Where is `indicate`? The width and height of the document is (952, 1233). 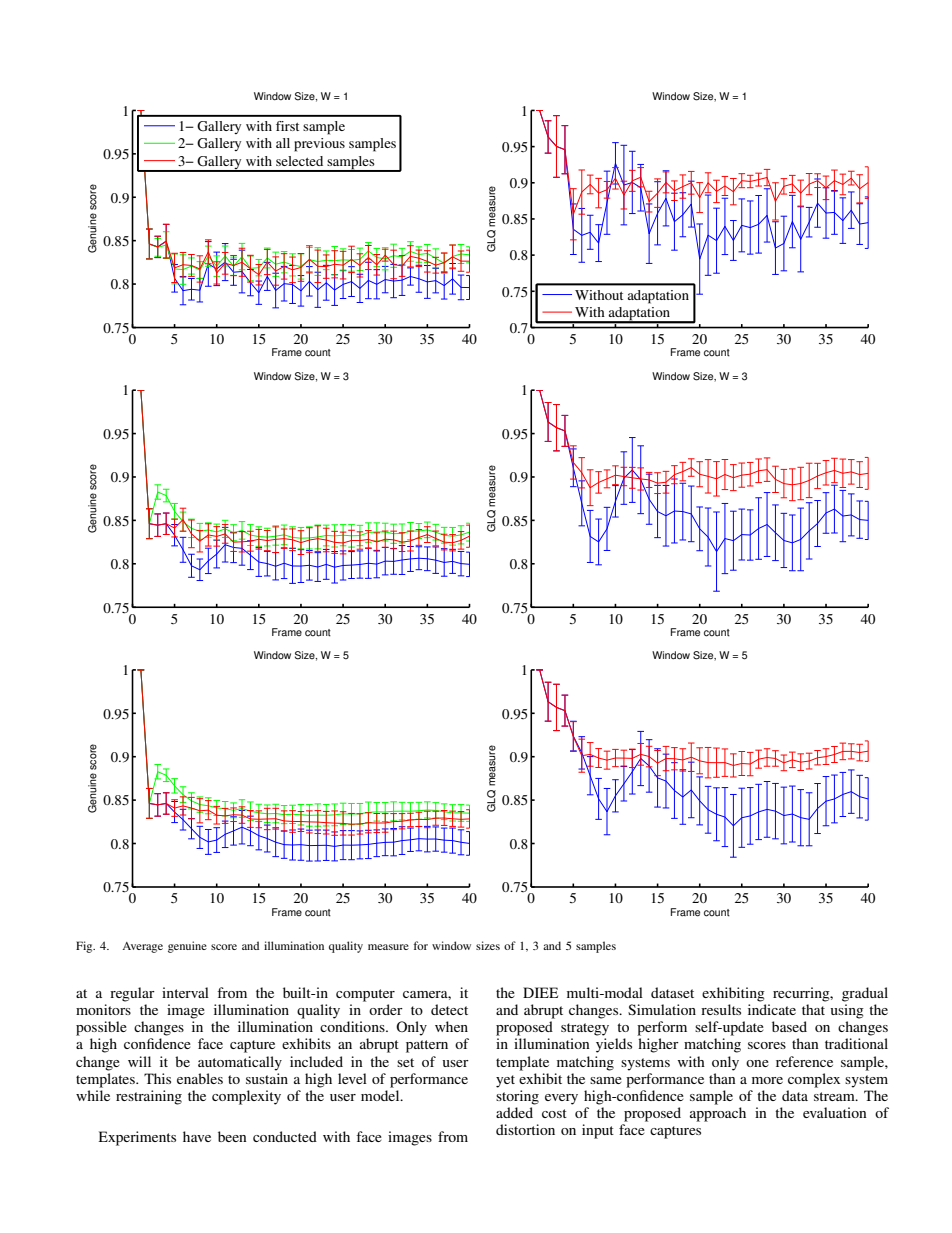
indicate is located at coordinates (772, 1009).
